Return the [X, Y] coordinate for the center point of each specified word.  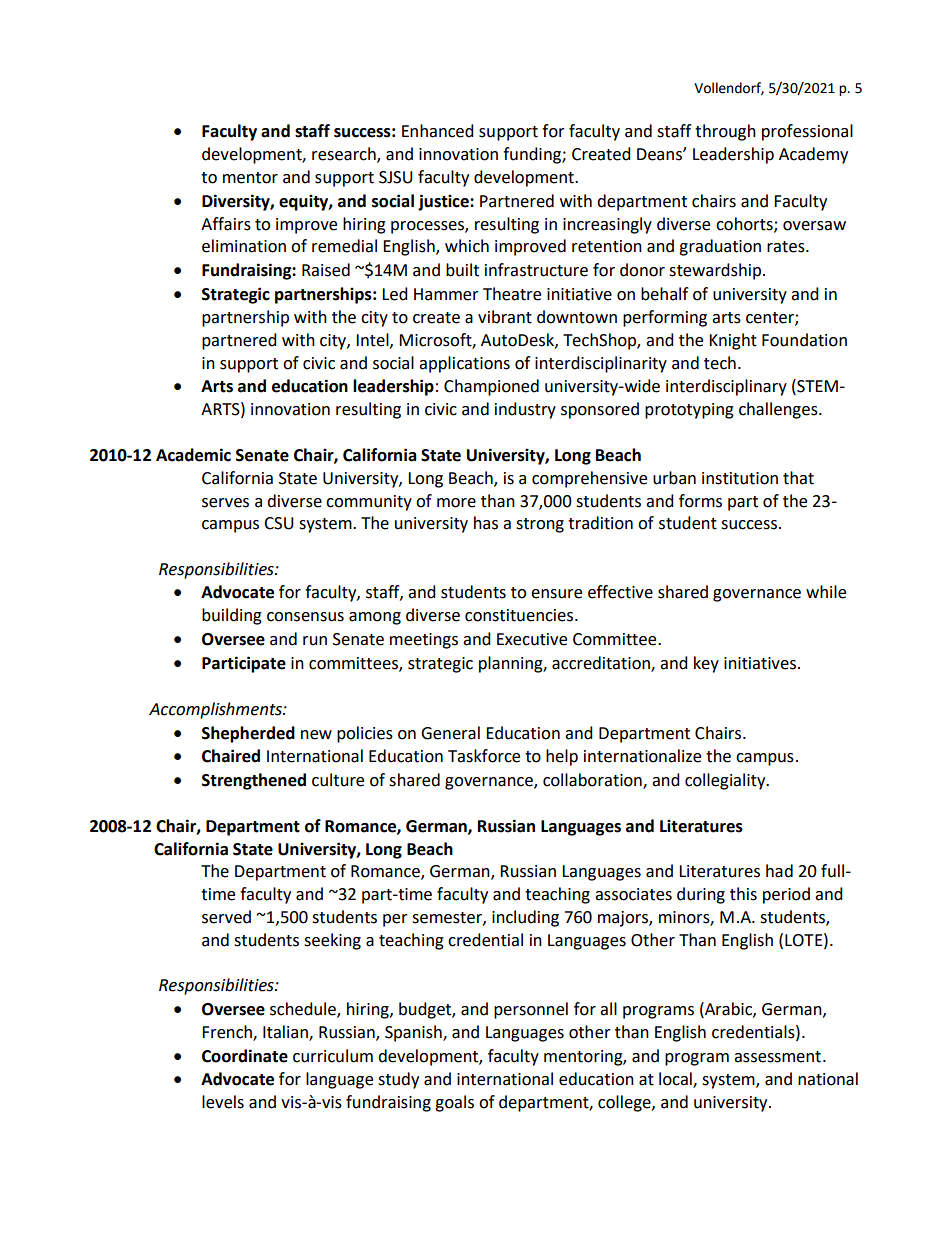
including [525, 918]
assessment [777, 1057]
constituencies [519, 615]
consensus [305, 617]
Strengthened [254, 781]
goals [454, 1103]
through [725, 132]
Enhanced [438, 131]
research [345, 155]
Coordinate [245, 1056]
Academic [193, 455]
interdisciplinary [726, 387]
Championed [491, 387]
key [706, 664]
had [779, 871]
